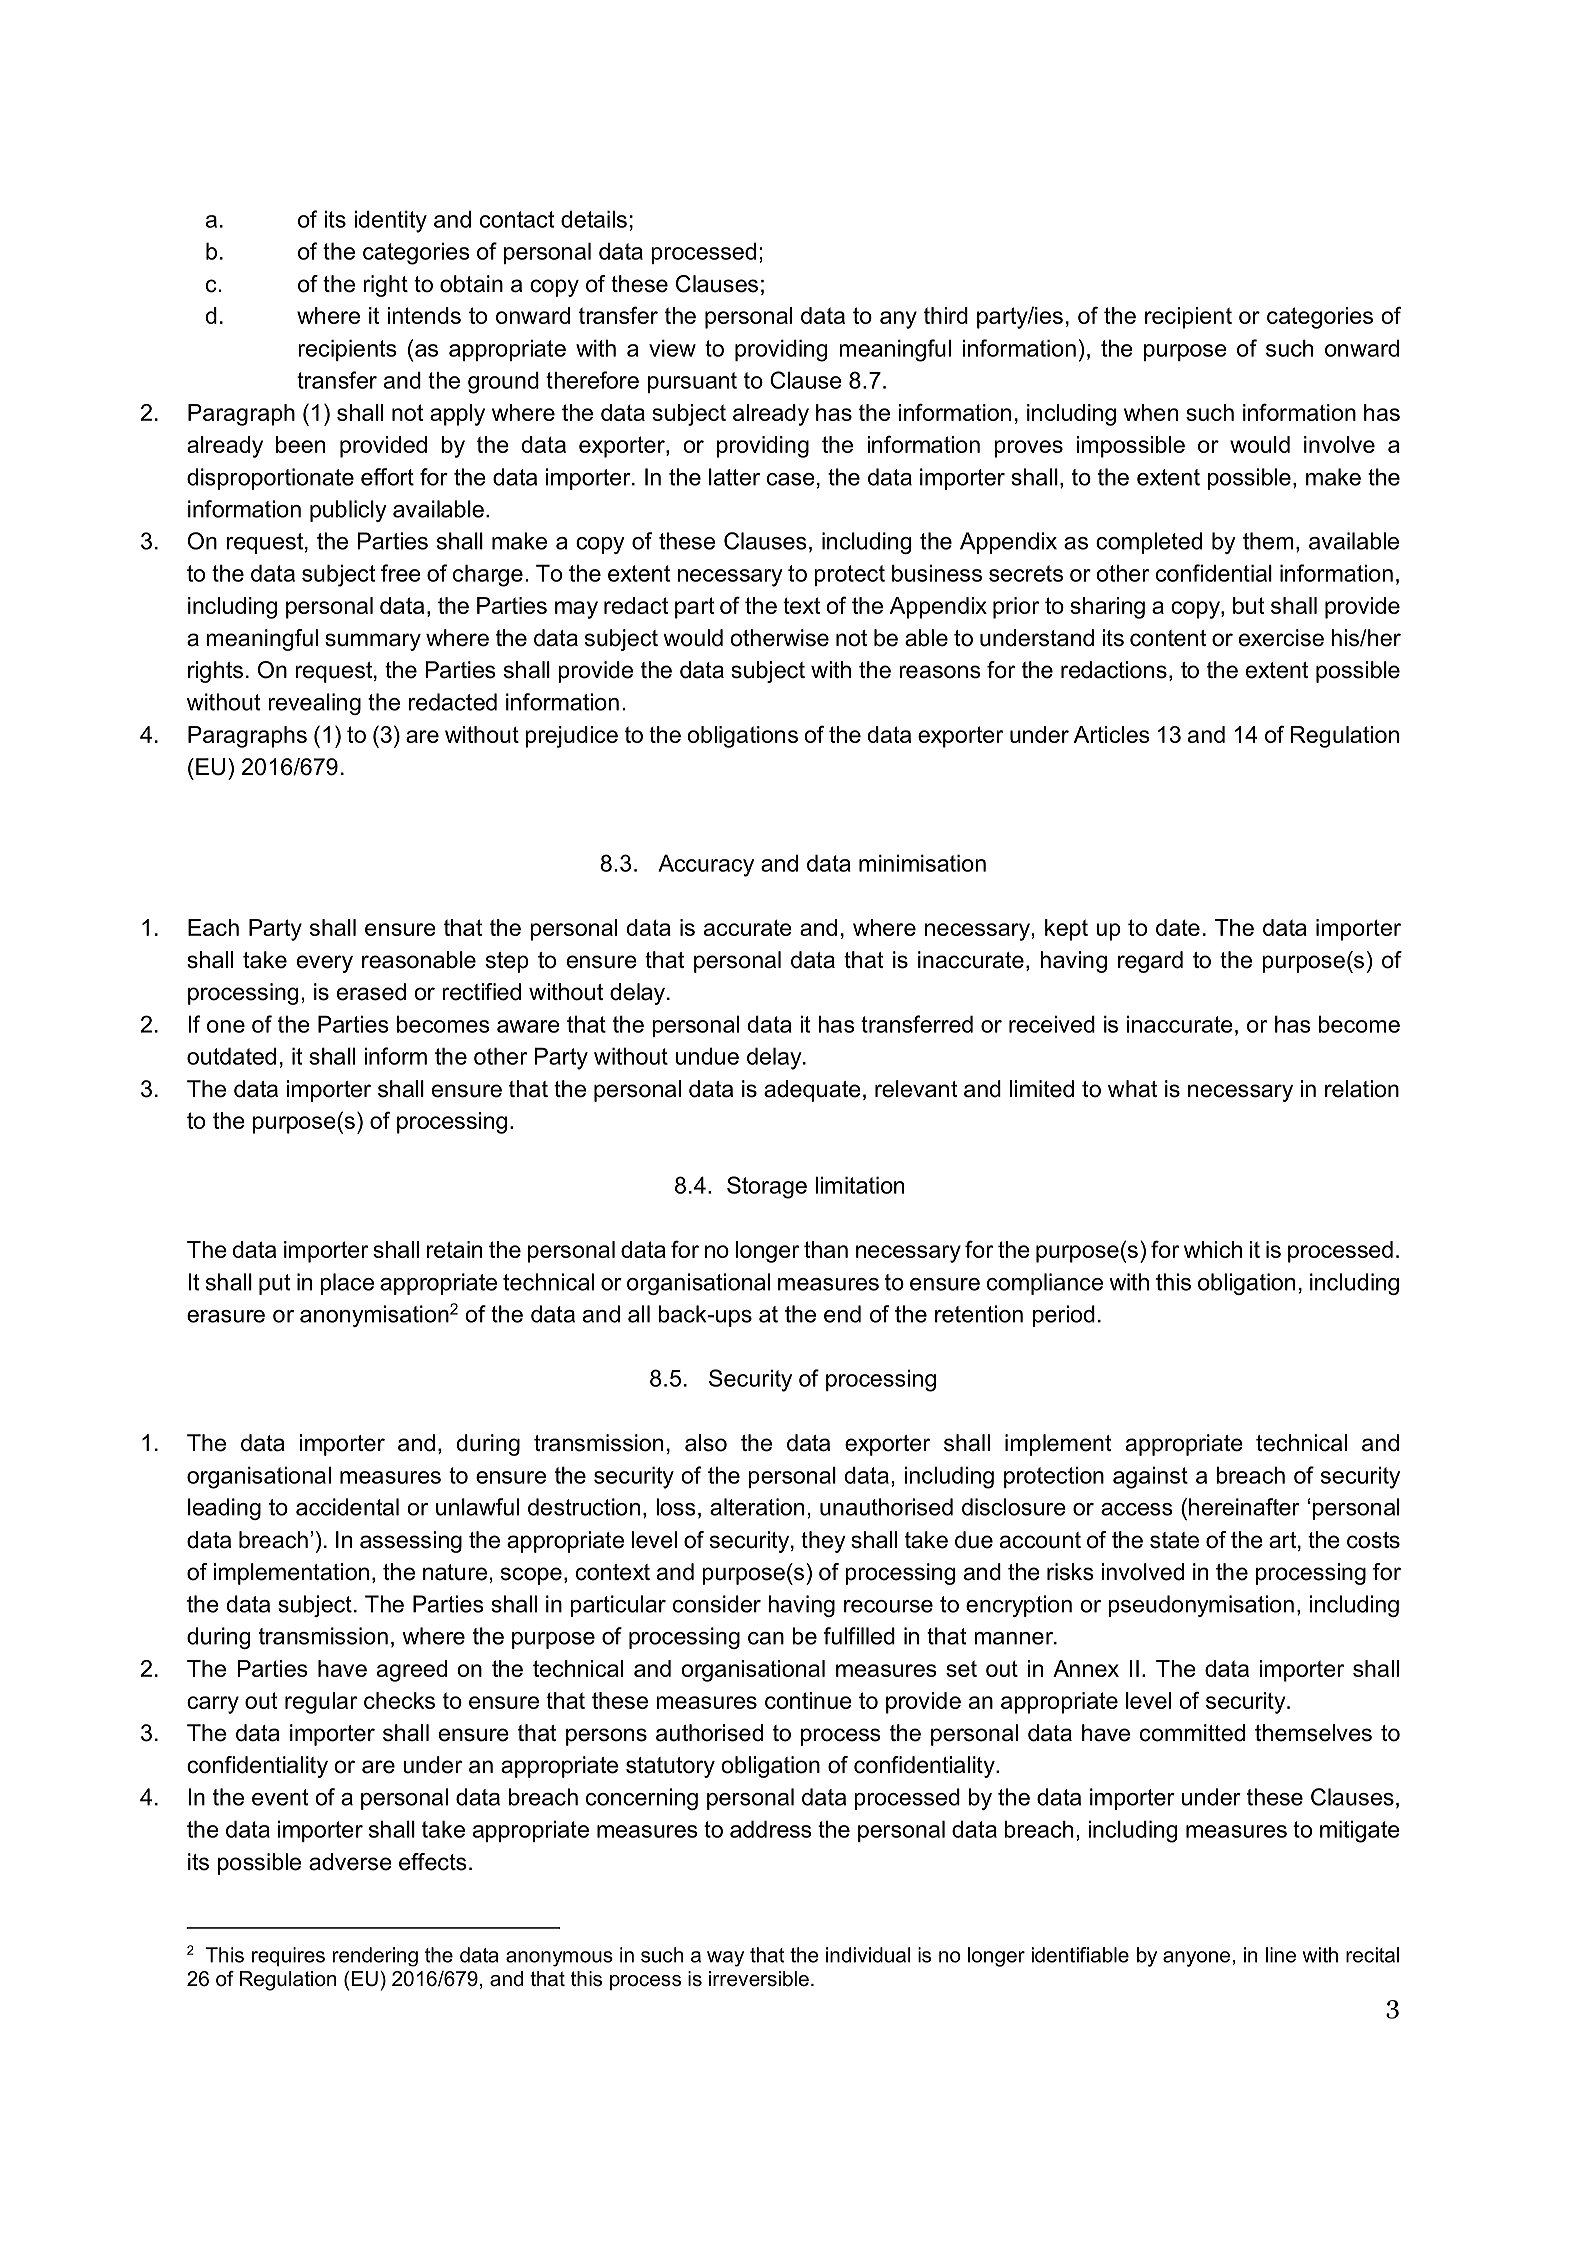  Describe the element at coordinates (812, 1091) in the screenshot. I see `adequate` at that location.
